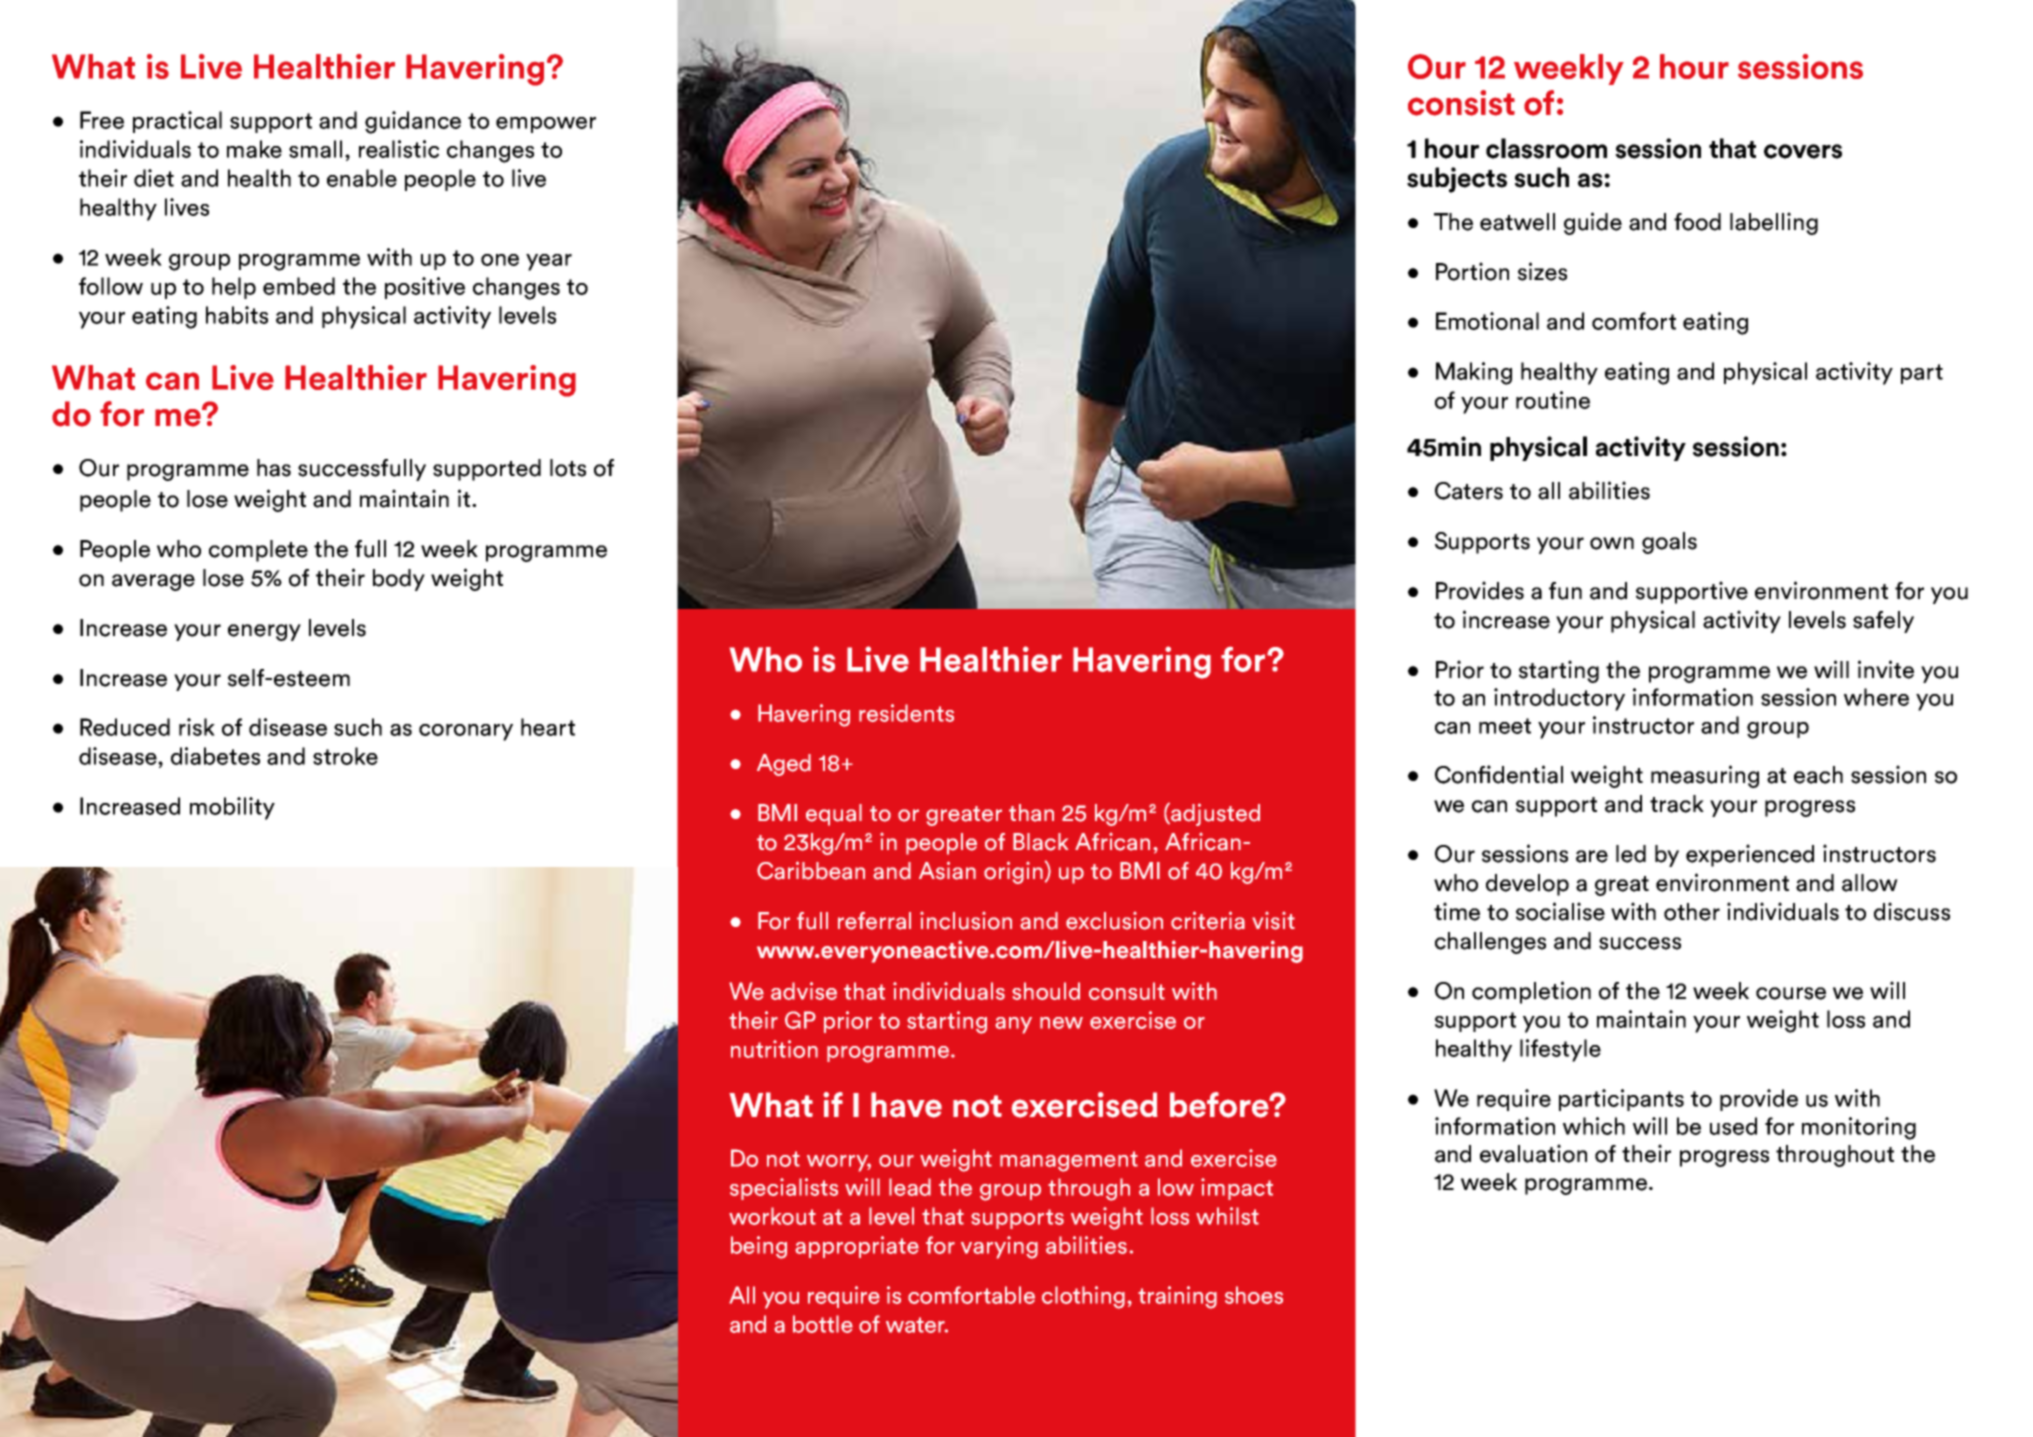 This screenshot has height=1437, width=2033. I want to click on other, so click(1692, 912).
